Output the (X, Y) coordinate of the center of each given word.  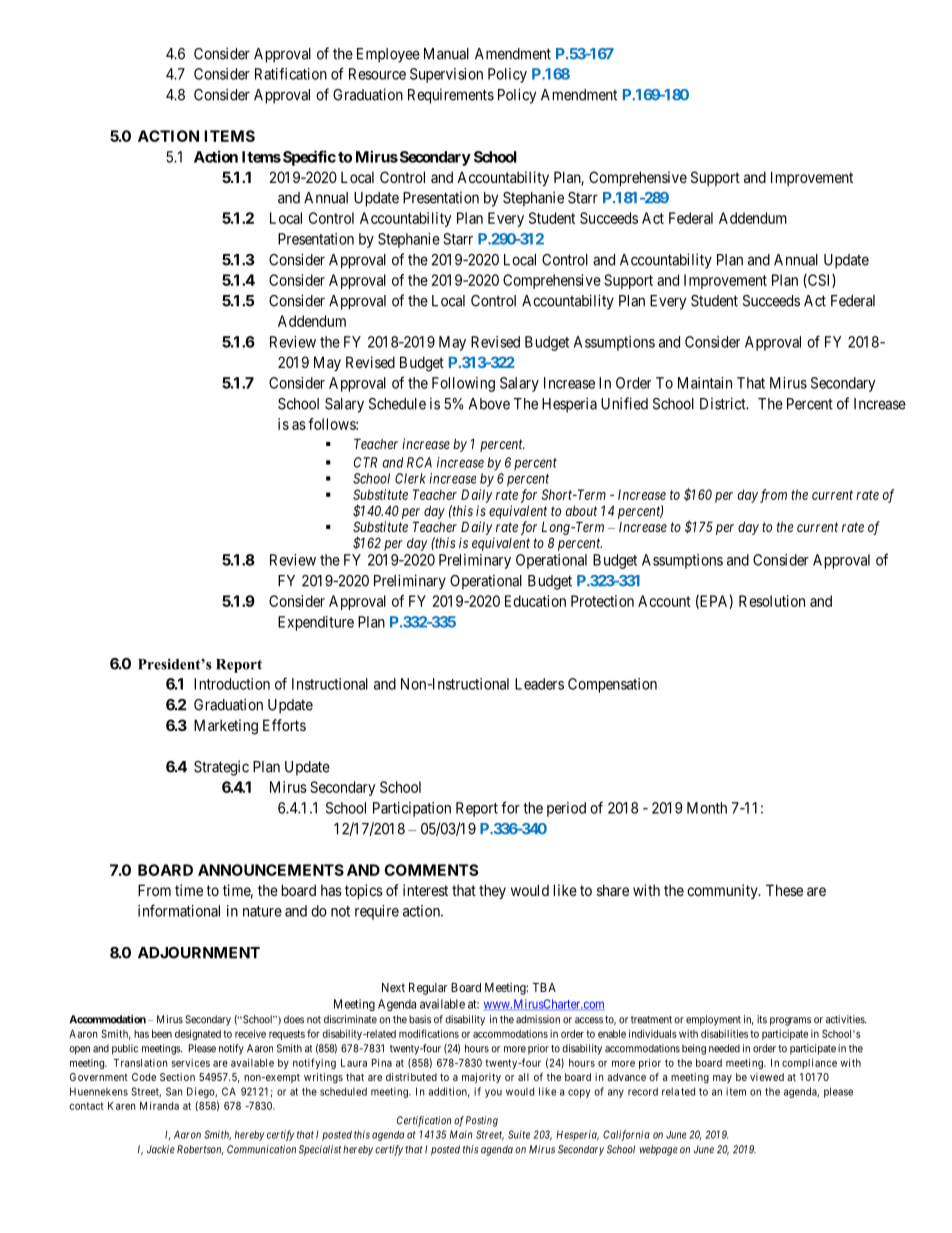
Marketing (226, 727)
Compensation (612, 685)
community (723, 891)
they (492, 891)
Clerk (410, 478)
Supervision (446, 75)
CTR (365, 462)
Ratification (291, 74)
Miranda (159, 1105)
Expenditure (316, 623)
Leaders (539, 684)
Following (463, 384)
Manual (446, 54)
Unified (624, 403)
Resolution (772, 601)
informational (179, 910)
